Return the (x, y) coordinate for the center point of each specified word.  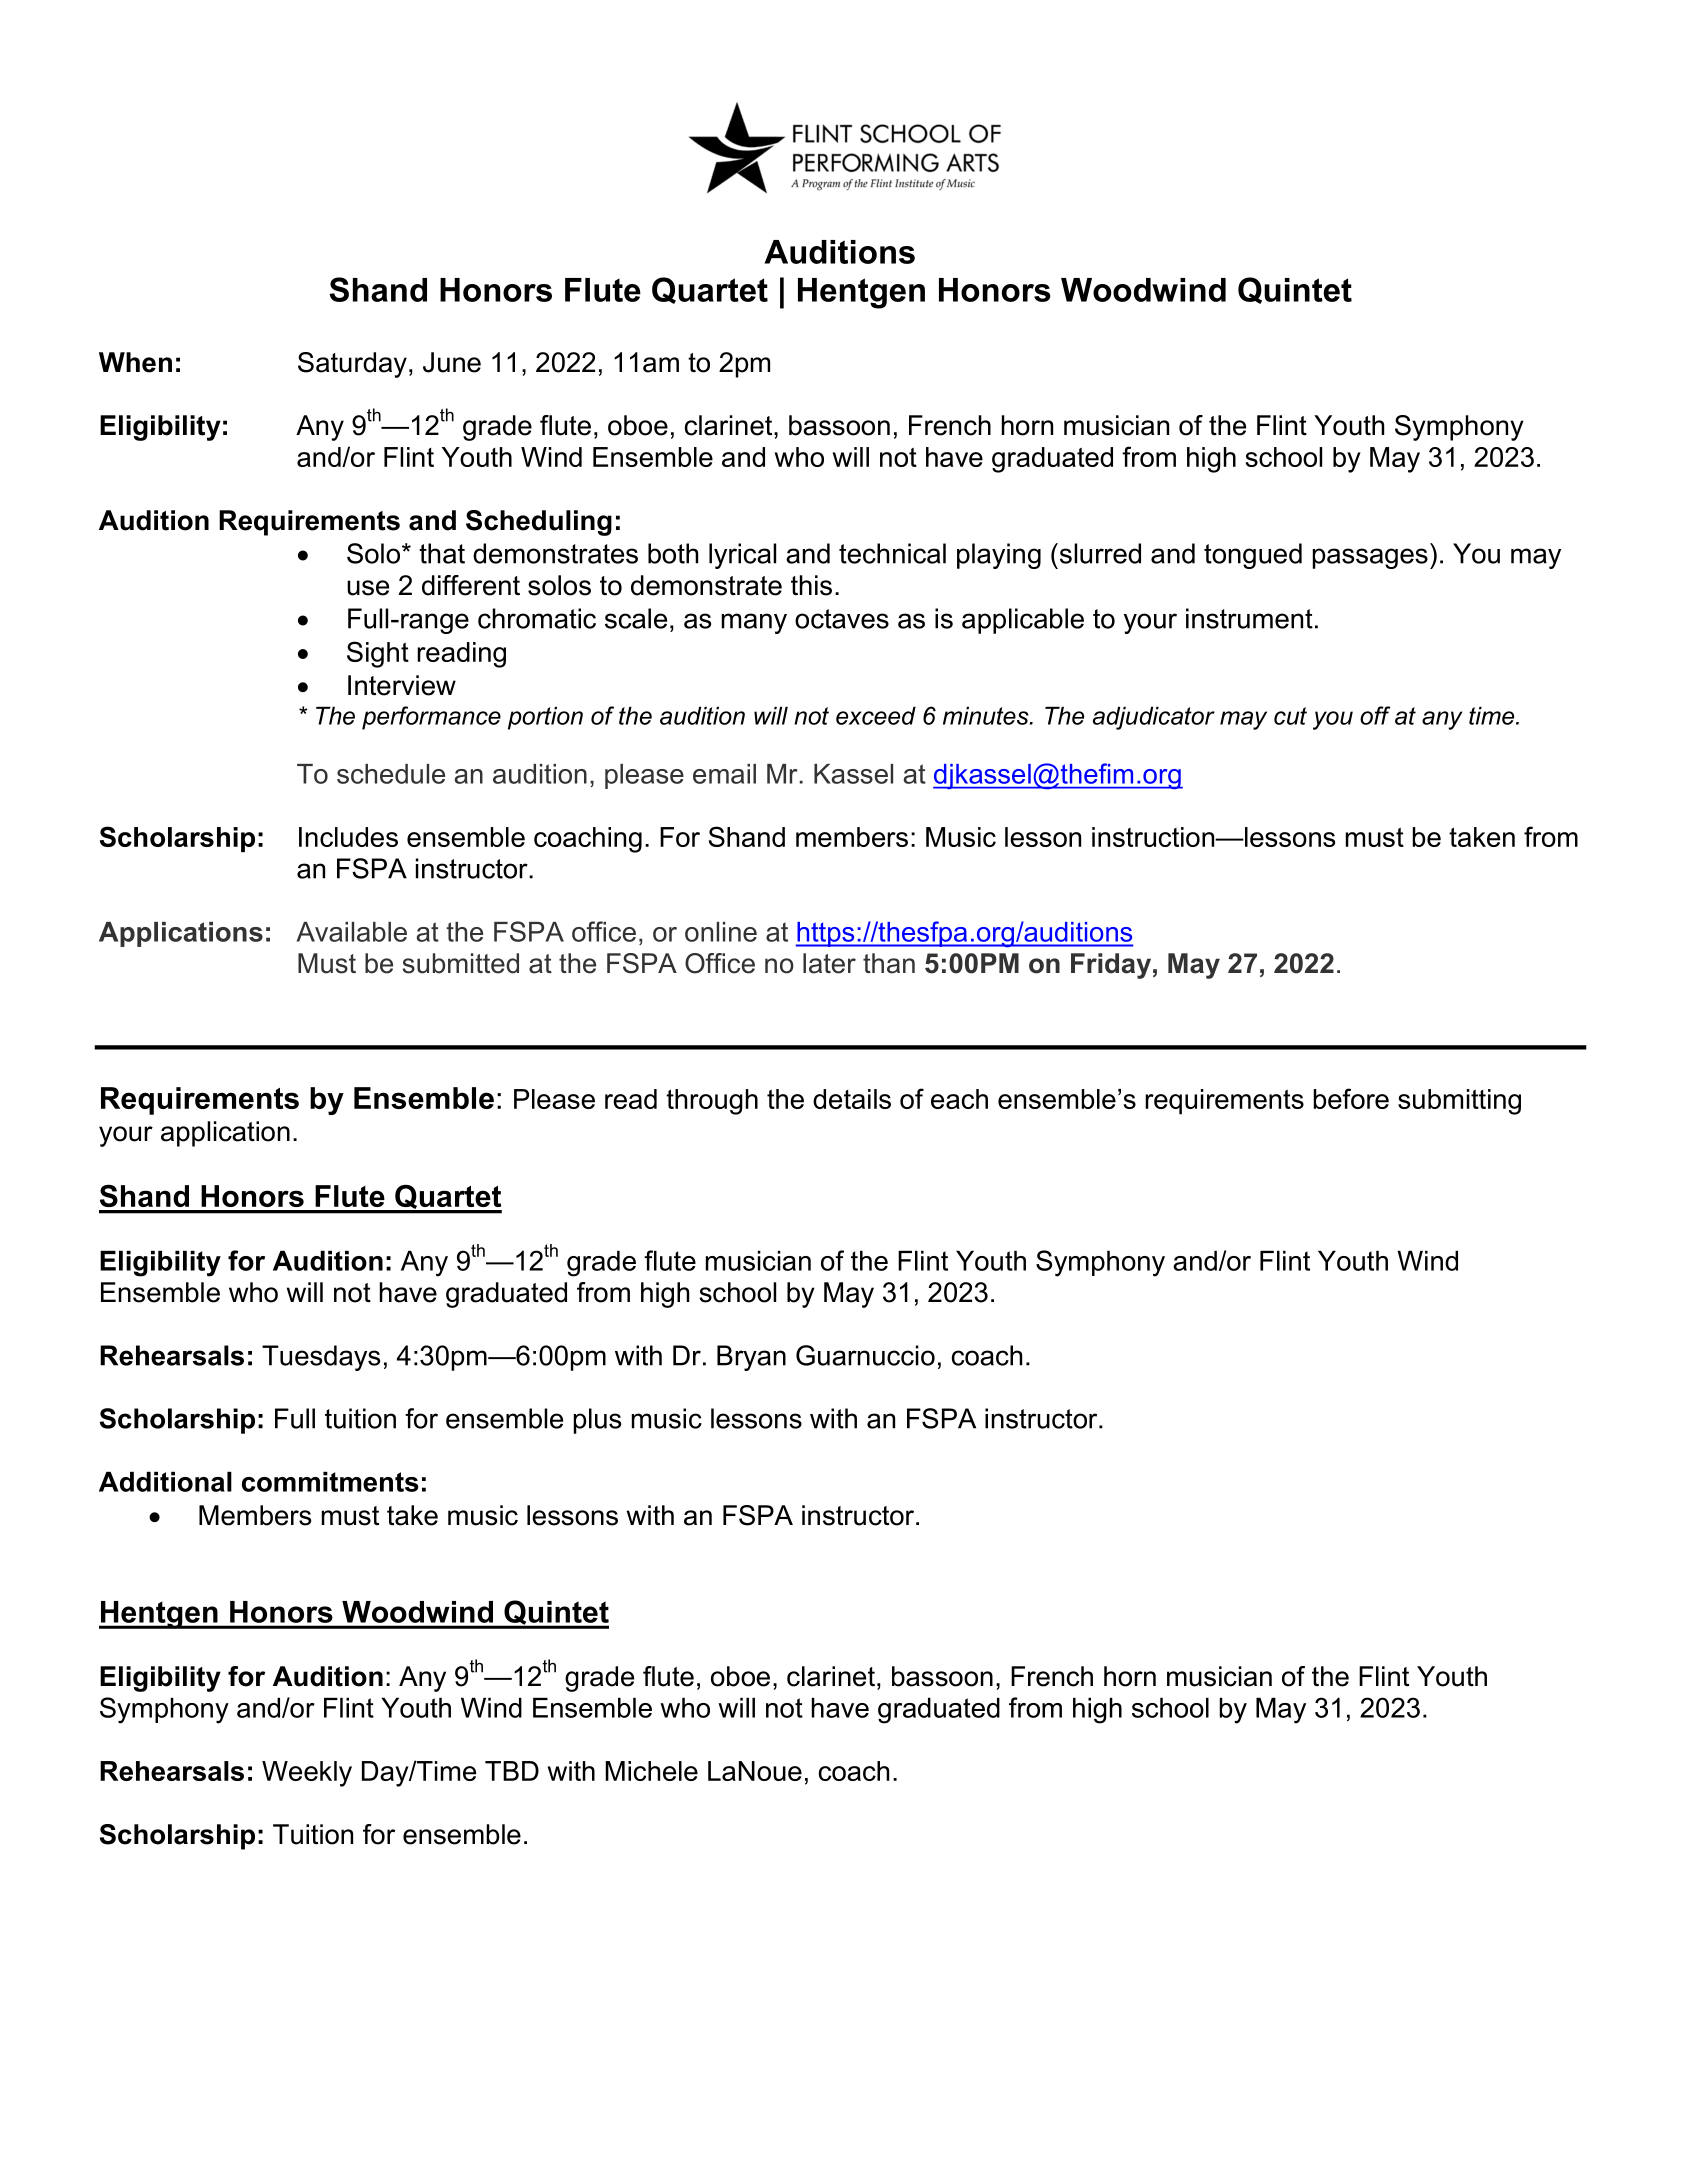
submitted (461, 963)
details (852, 1099)
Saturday (352, 365)
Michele (651, 1771)
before (1351, 1098)
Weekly (307, 1774)
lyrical (742, 556)
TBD (512, 1771)
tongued (1253, 556)
